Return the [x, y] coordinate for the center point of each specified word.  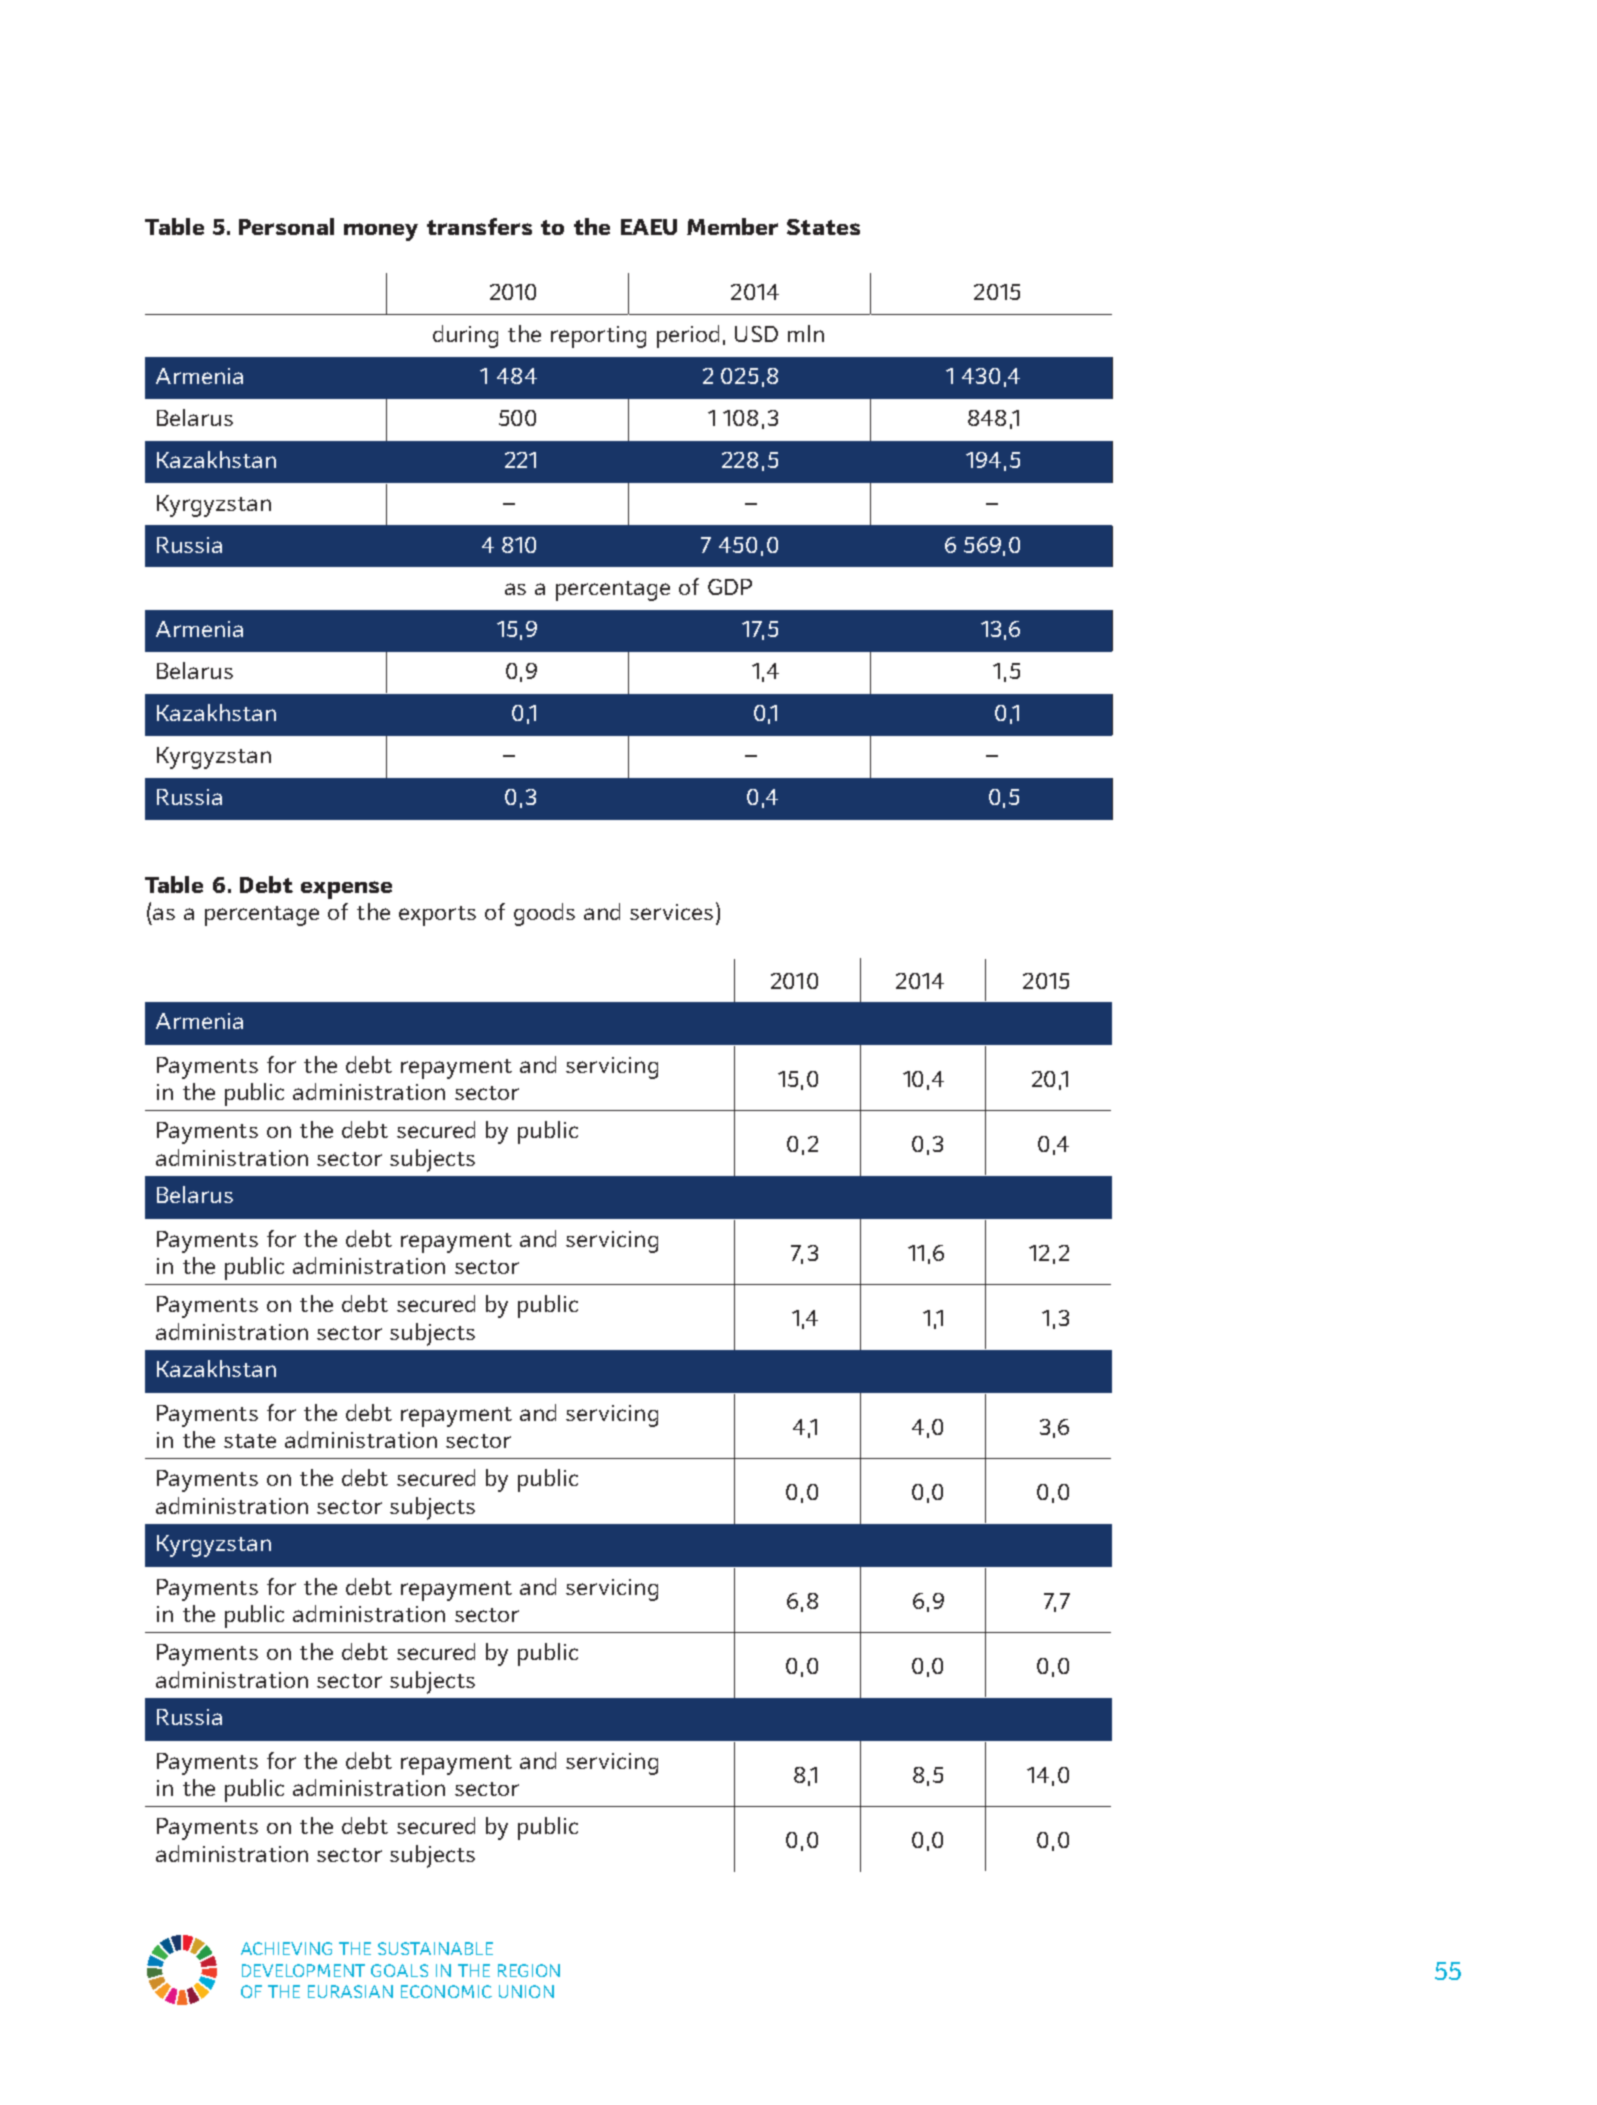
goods [544, 914]
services [671, 912]
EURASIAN [350, 1991]
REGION [529, 1970]
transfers [479, 226]
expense [346, 890]
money [381, 232]
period [688, 336]
